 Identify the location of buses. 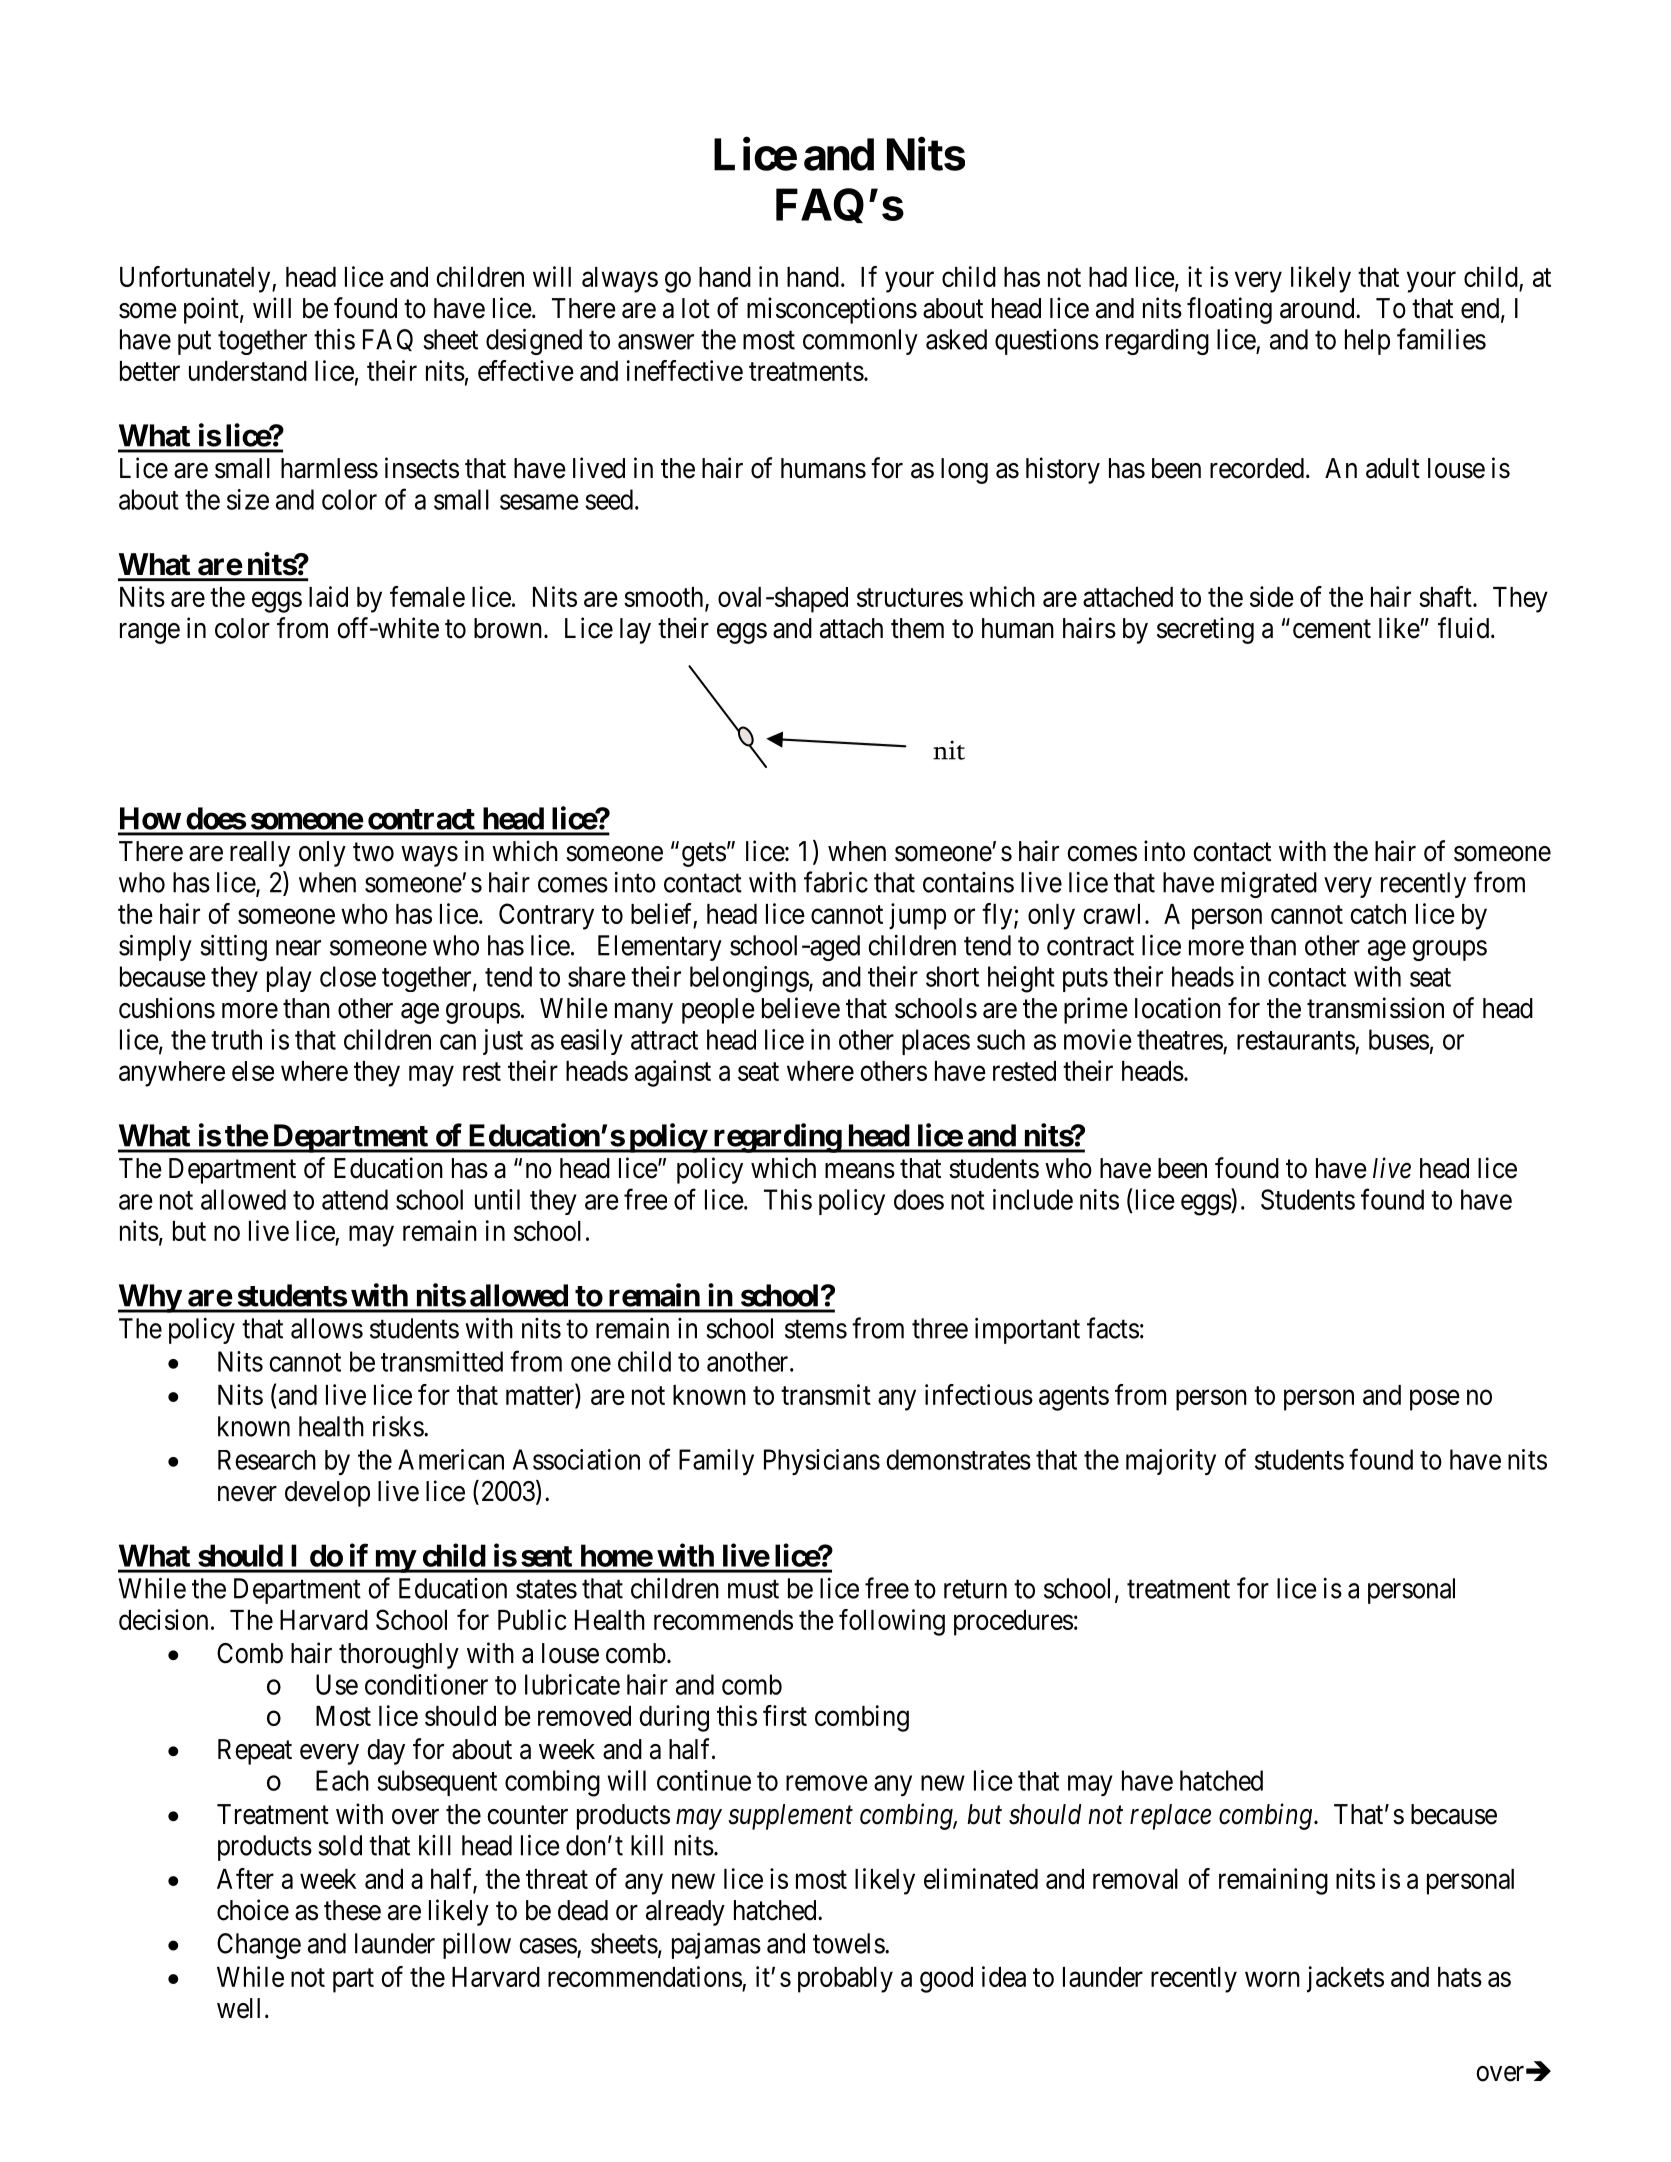
(1399, 1039).
